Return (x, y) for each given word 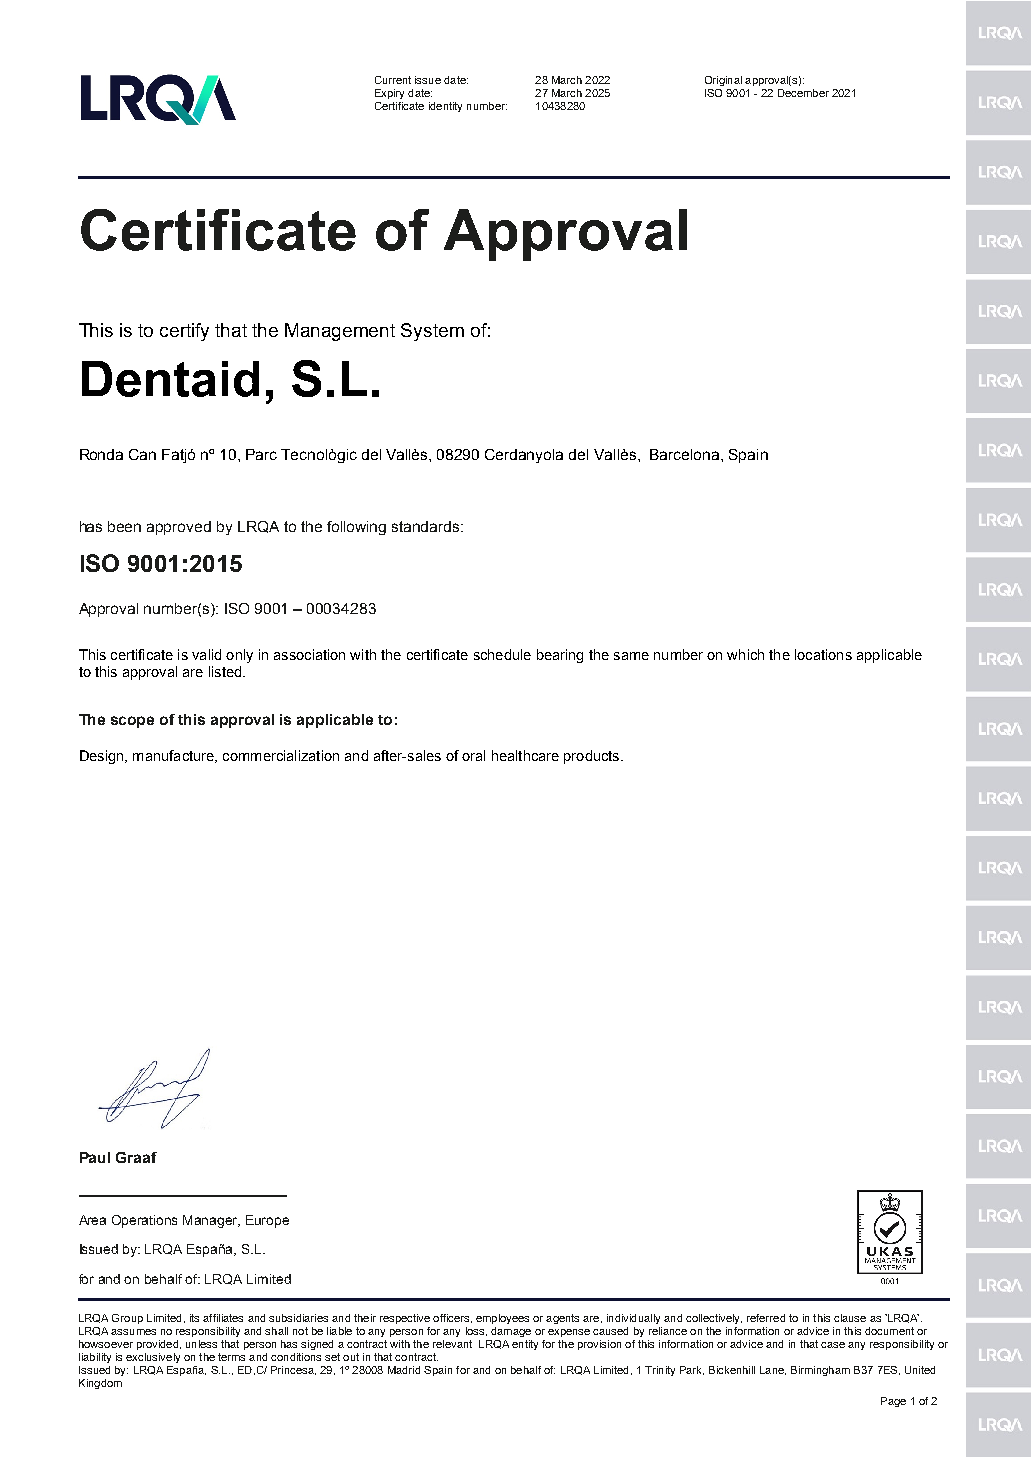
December (803, 93)
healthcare (525, 755)
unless (201, 1344)
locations (823, 654)
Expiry (389, 94)
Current (393, 80)
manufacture (174, 756)
